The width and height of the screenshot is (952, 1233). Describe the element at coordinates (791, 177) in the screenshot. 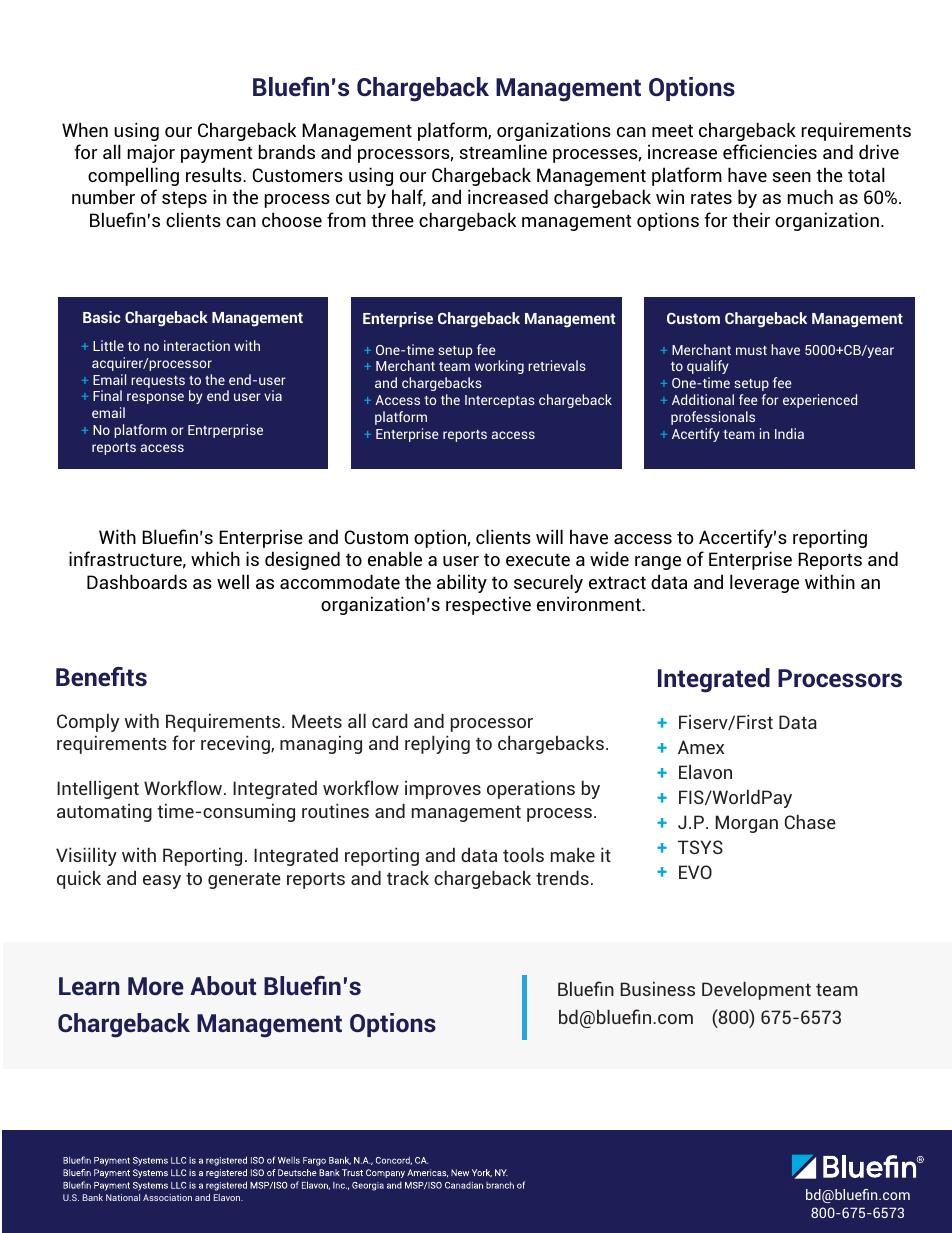

I see `seen` at that location.
